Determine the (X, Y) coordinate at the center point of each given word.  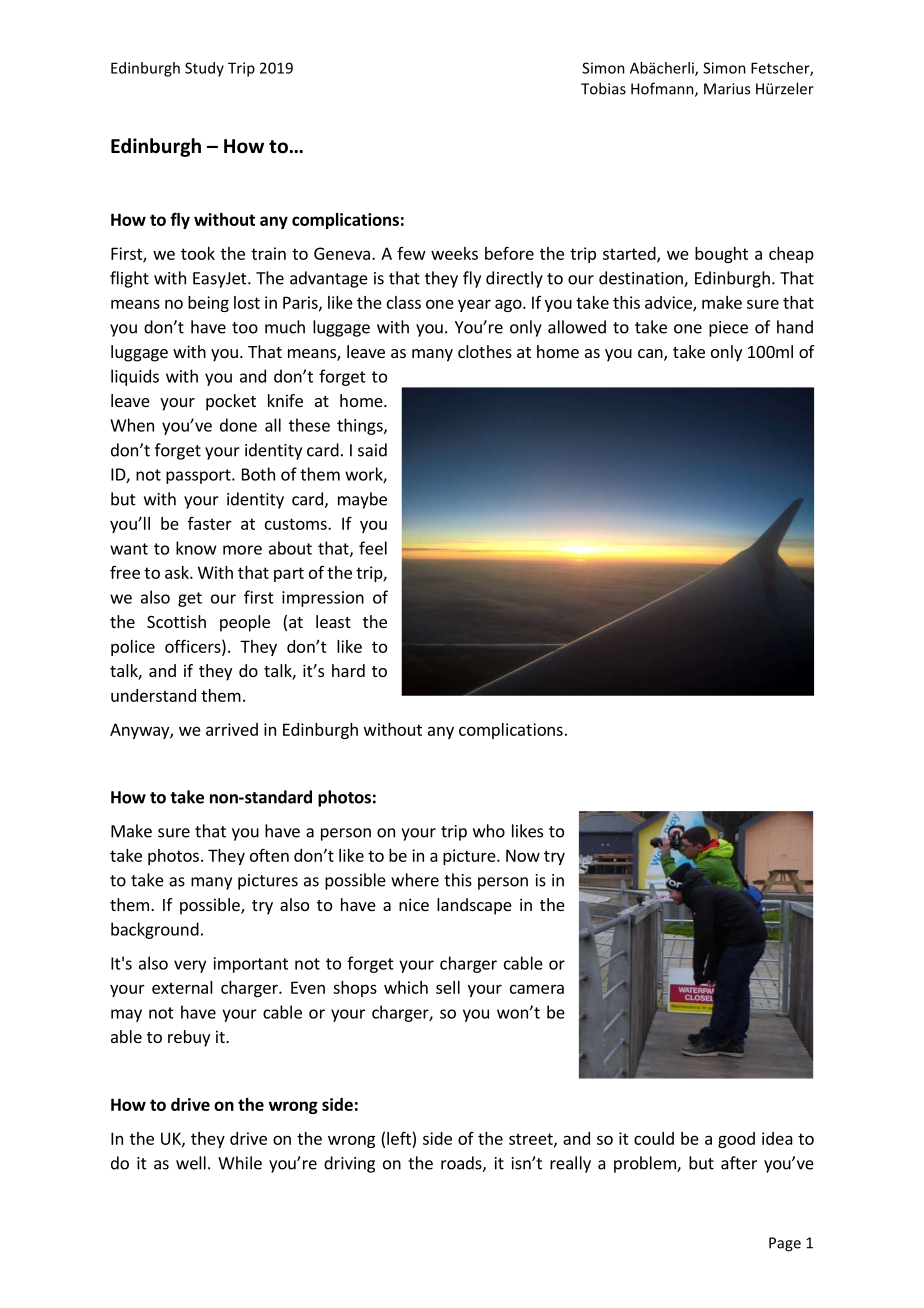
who (489, 831)
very (190, 966)
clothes (485, 351)
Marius (727, 89)
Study (204, 69)
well (191, 1163)
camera (537, 989)
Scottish (176, 621)
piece (728, 329)
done (238, 425)
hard (348, 670)
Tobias (603, 88)
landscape (474, 906)
